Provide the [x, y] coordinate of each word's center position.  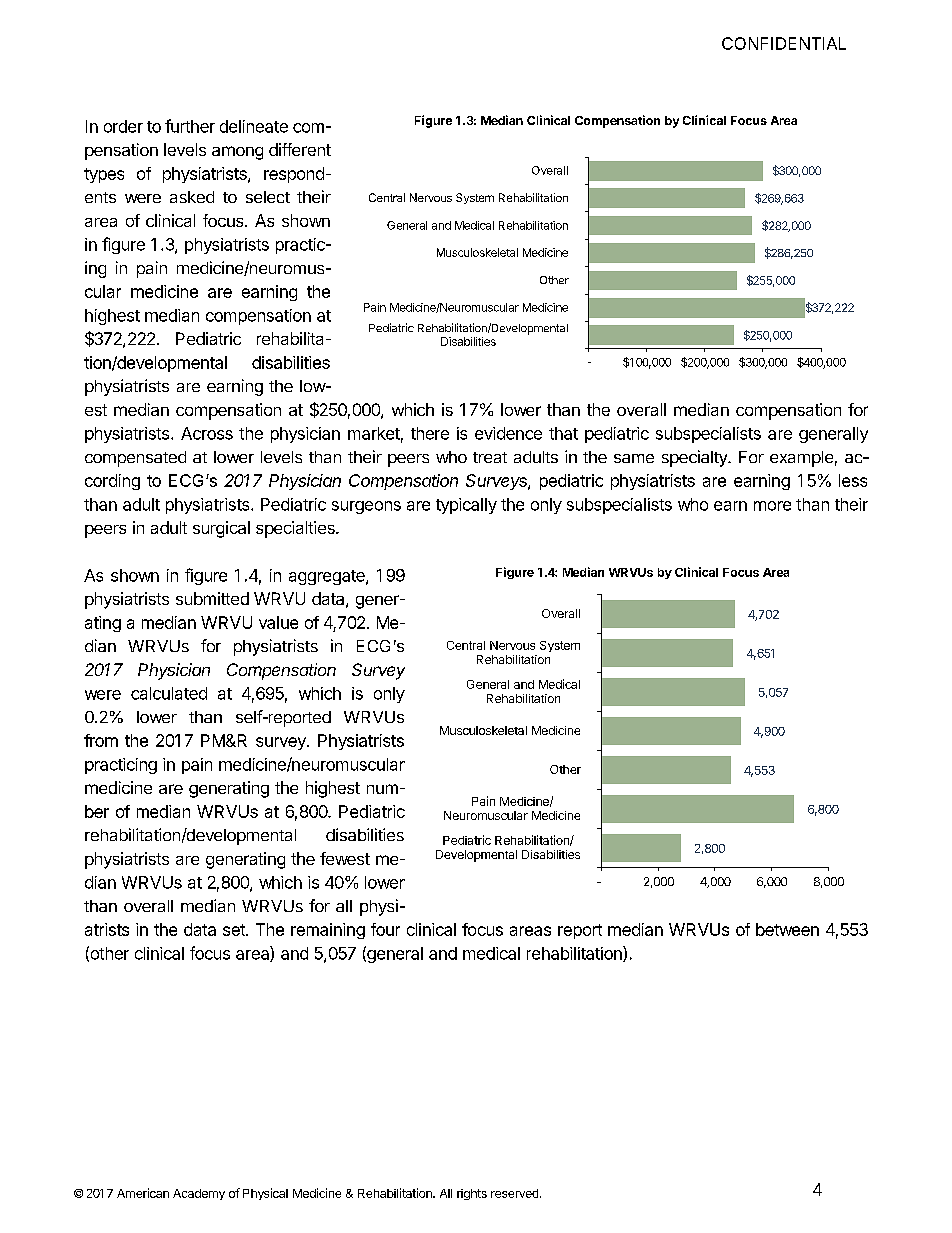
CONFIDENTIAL [784, 43]
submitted [212, 598]
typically [466, 506]
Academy [199, 1194]
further [190, 126]
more [772, 506]
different [300, 149]
